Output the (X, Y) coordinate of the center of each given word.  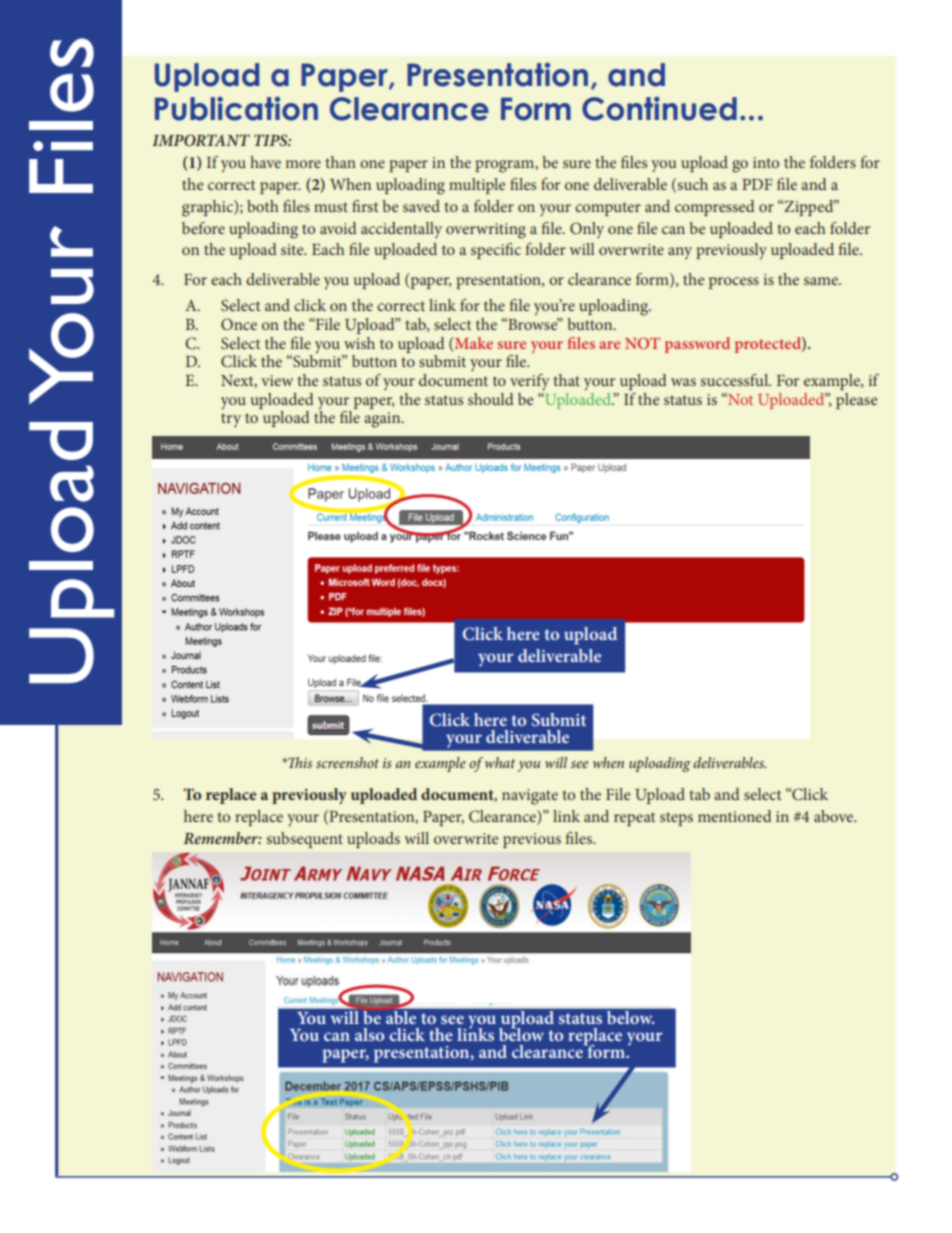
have (265, 162)
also (369, 1034)
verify (530, 382)
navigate (530, 797)
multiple (477, 186)
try (231, 420)
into (766, 162)
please (856, 401)
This (299, 762)
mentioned (735, 816)
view (277, 380)
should (491, 399)
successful (735, 380)
